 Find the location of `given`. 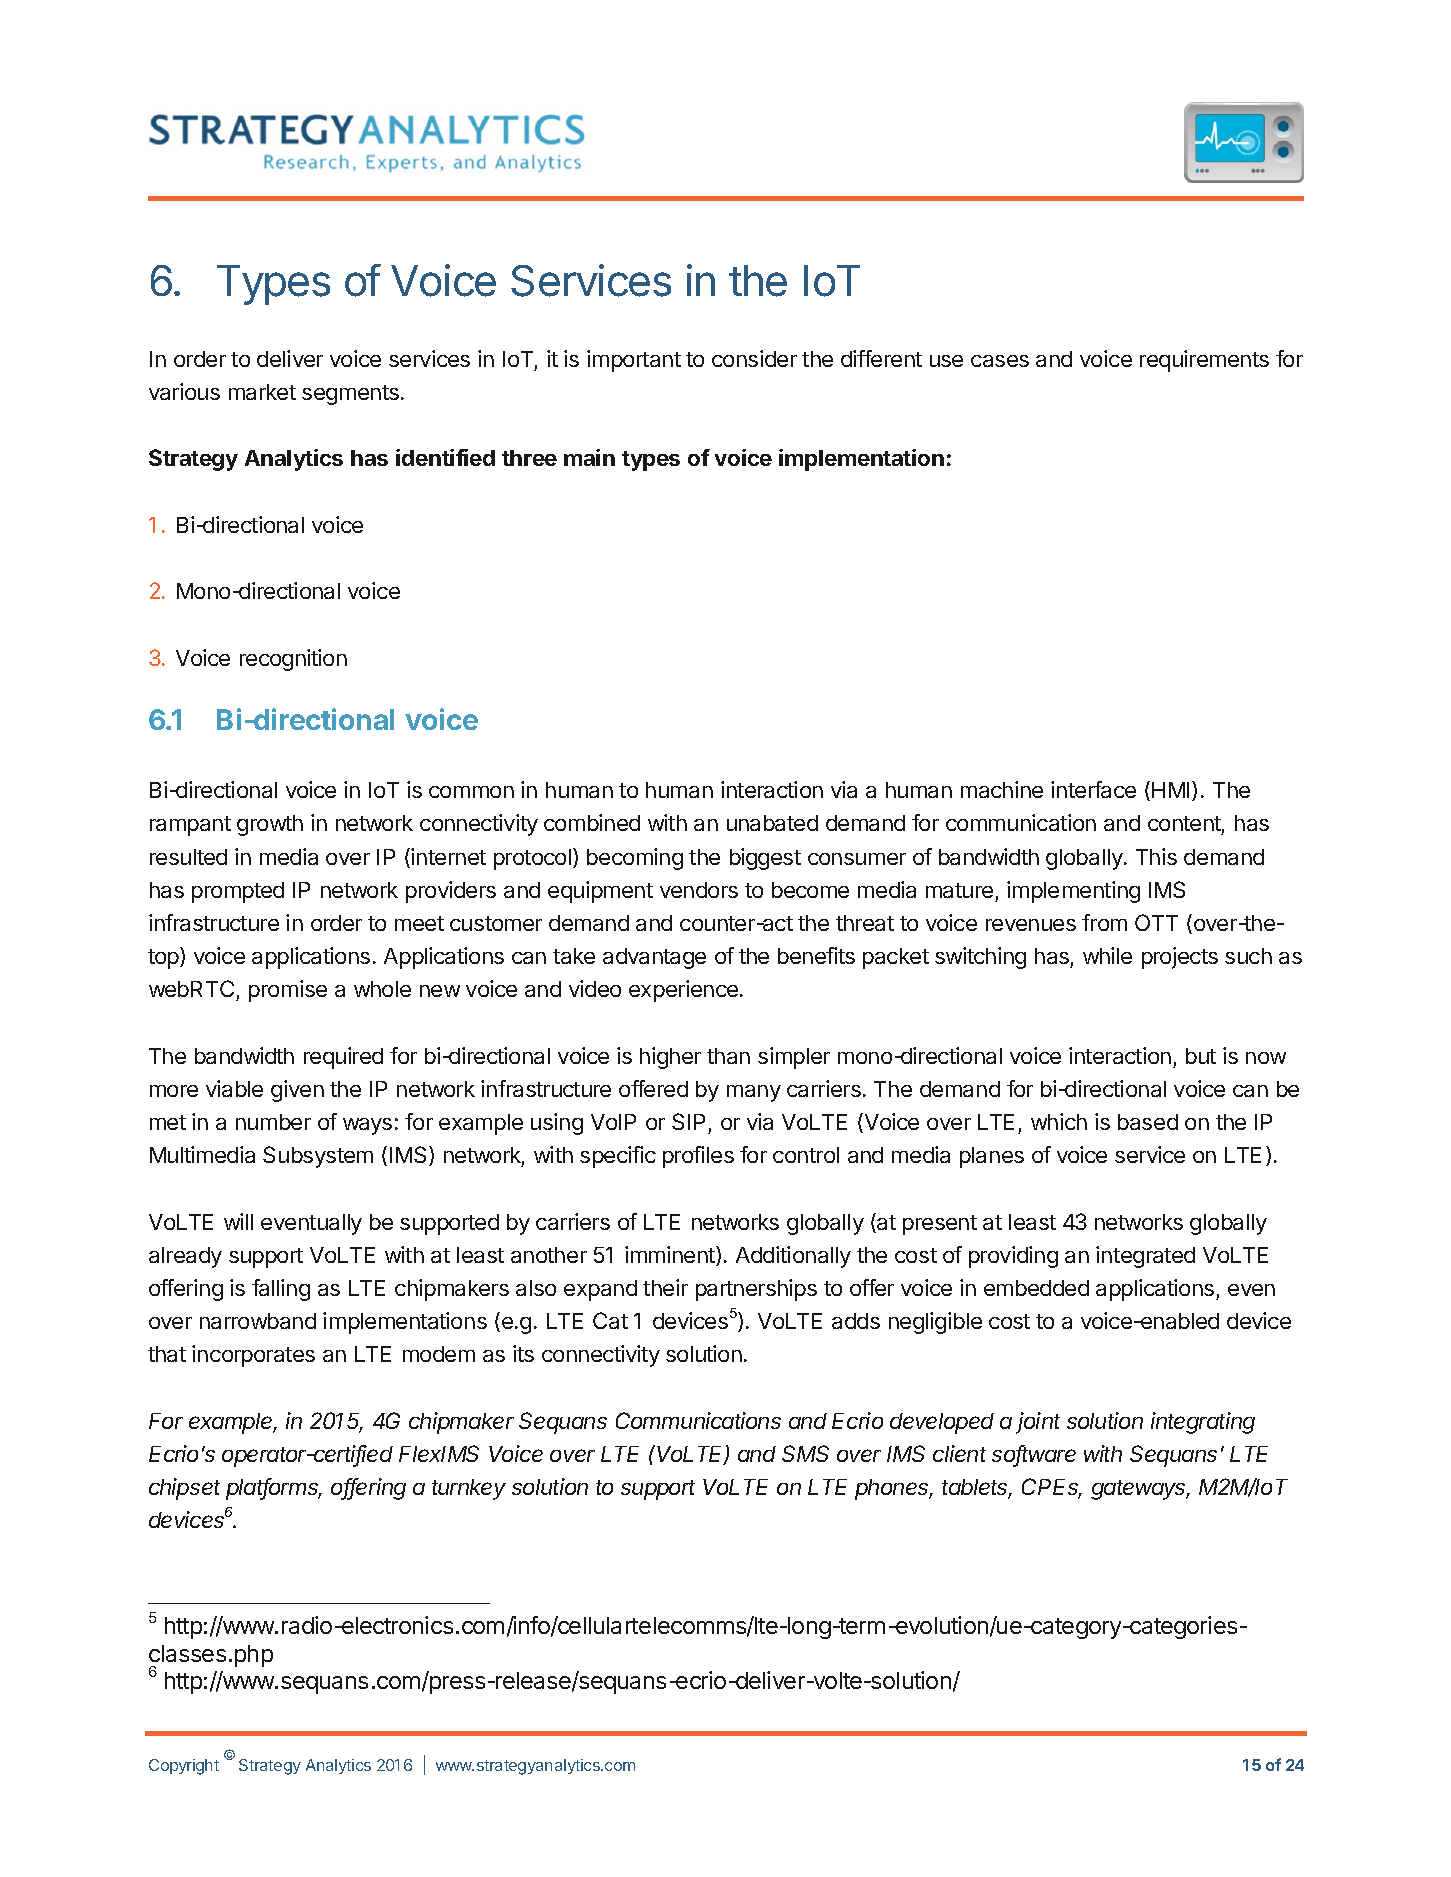

given is located at coordinates (297, 1091).
